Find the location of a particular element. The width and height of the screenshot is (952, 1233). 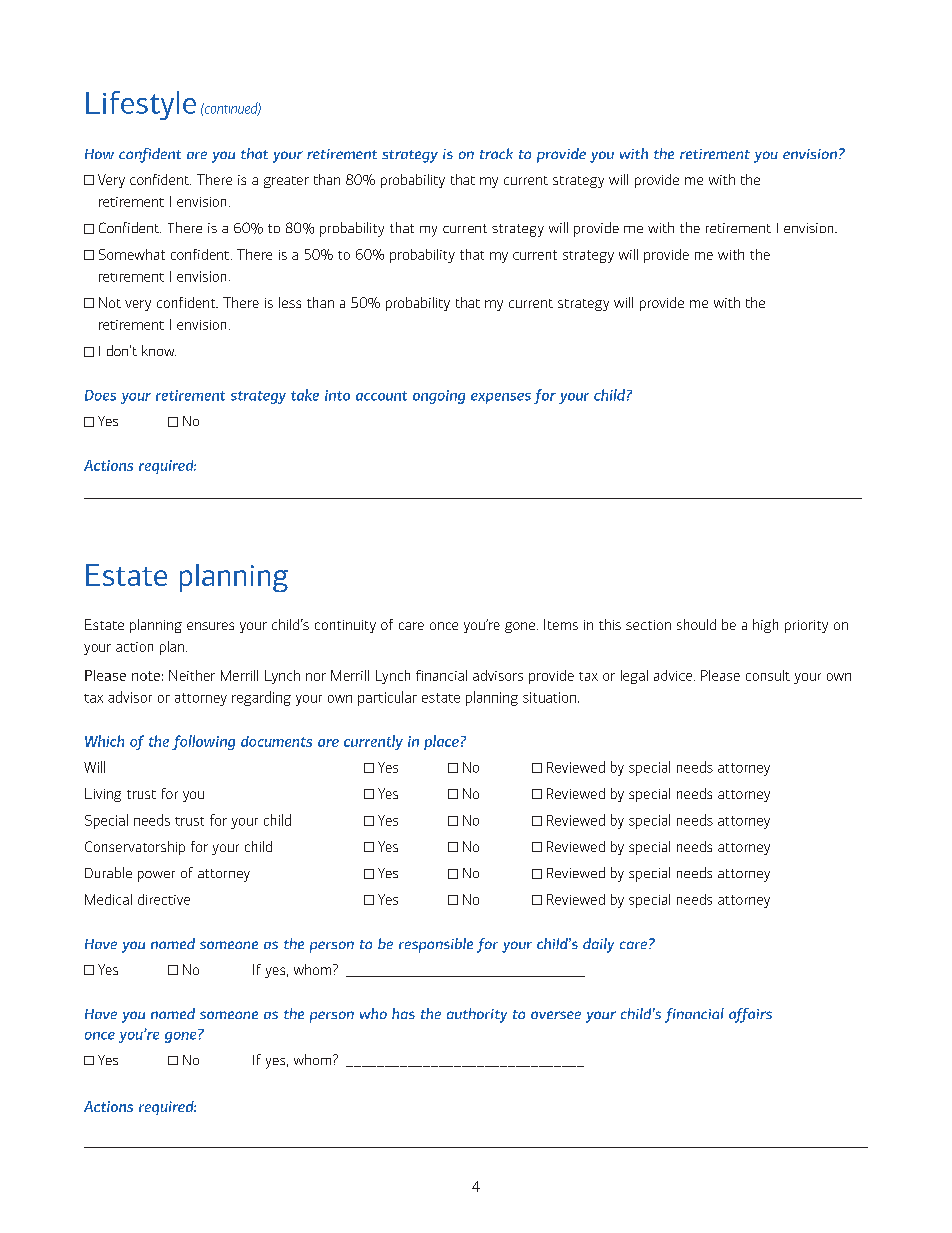

Items is located at coordinates (561, 624).
